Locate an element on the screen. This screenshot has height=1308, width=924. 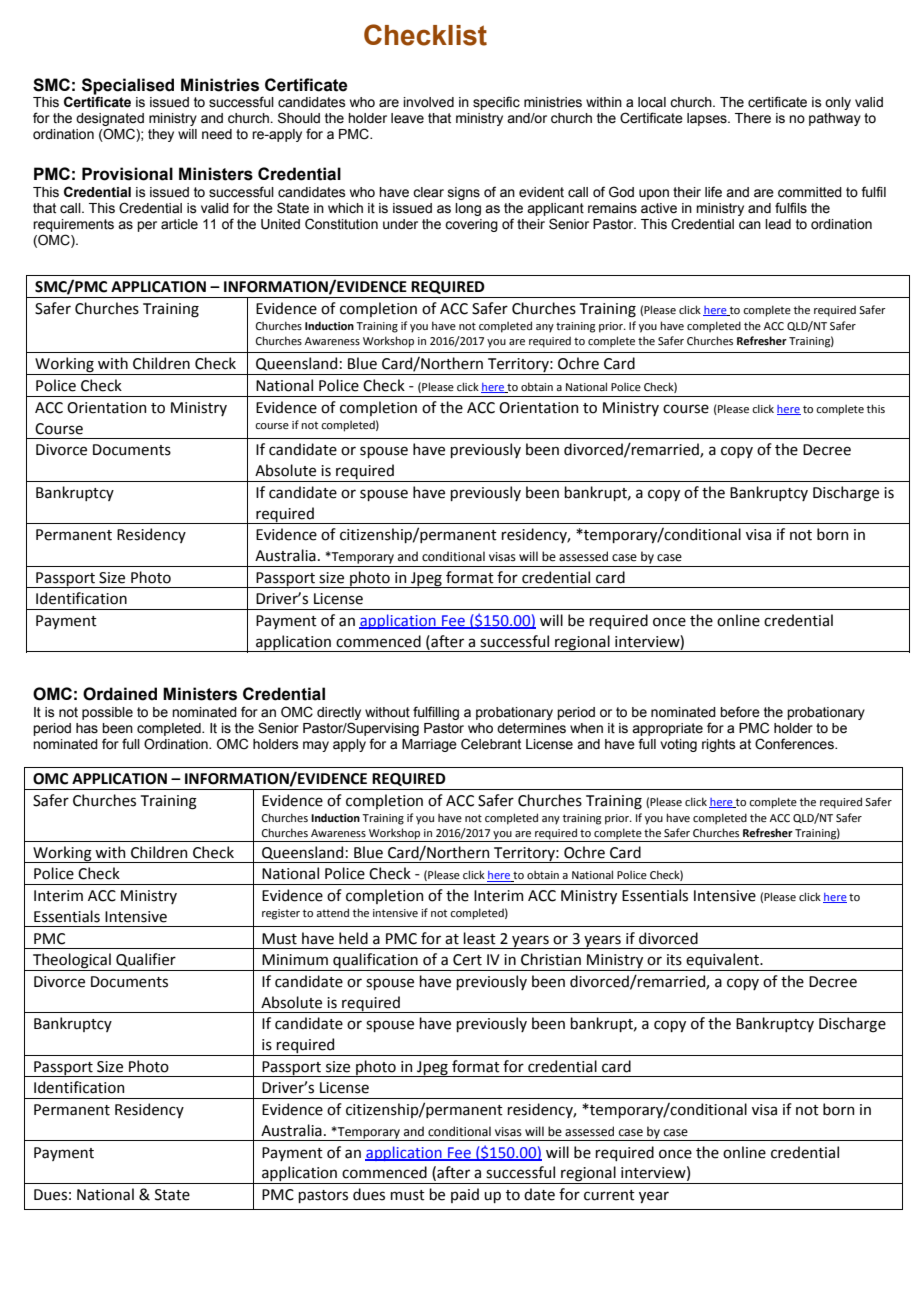
least is located at coordinates (479, 938).
